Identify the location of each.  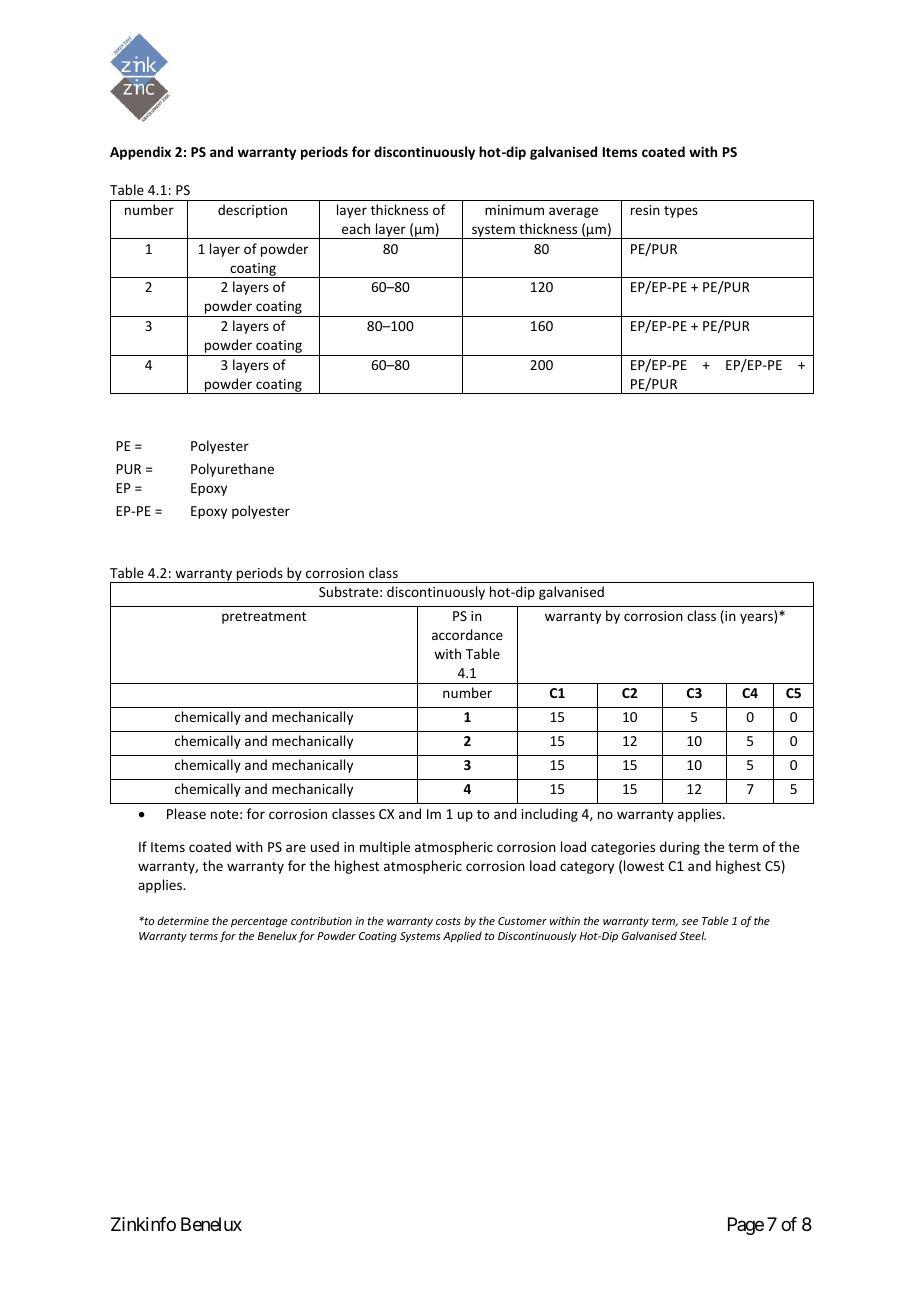
(356, 228).
